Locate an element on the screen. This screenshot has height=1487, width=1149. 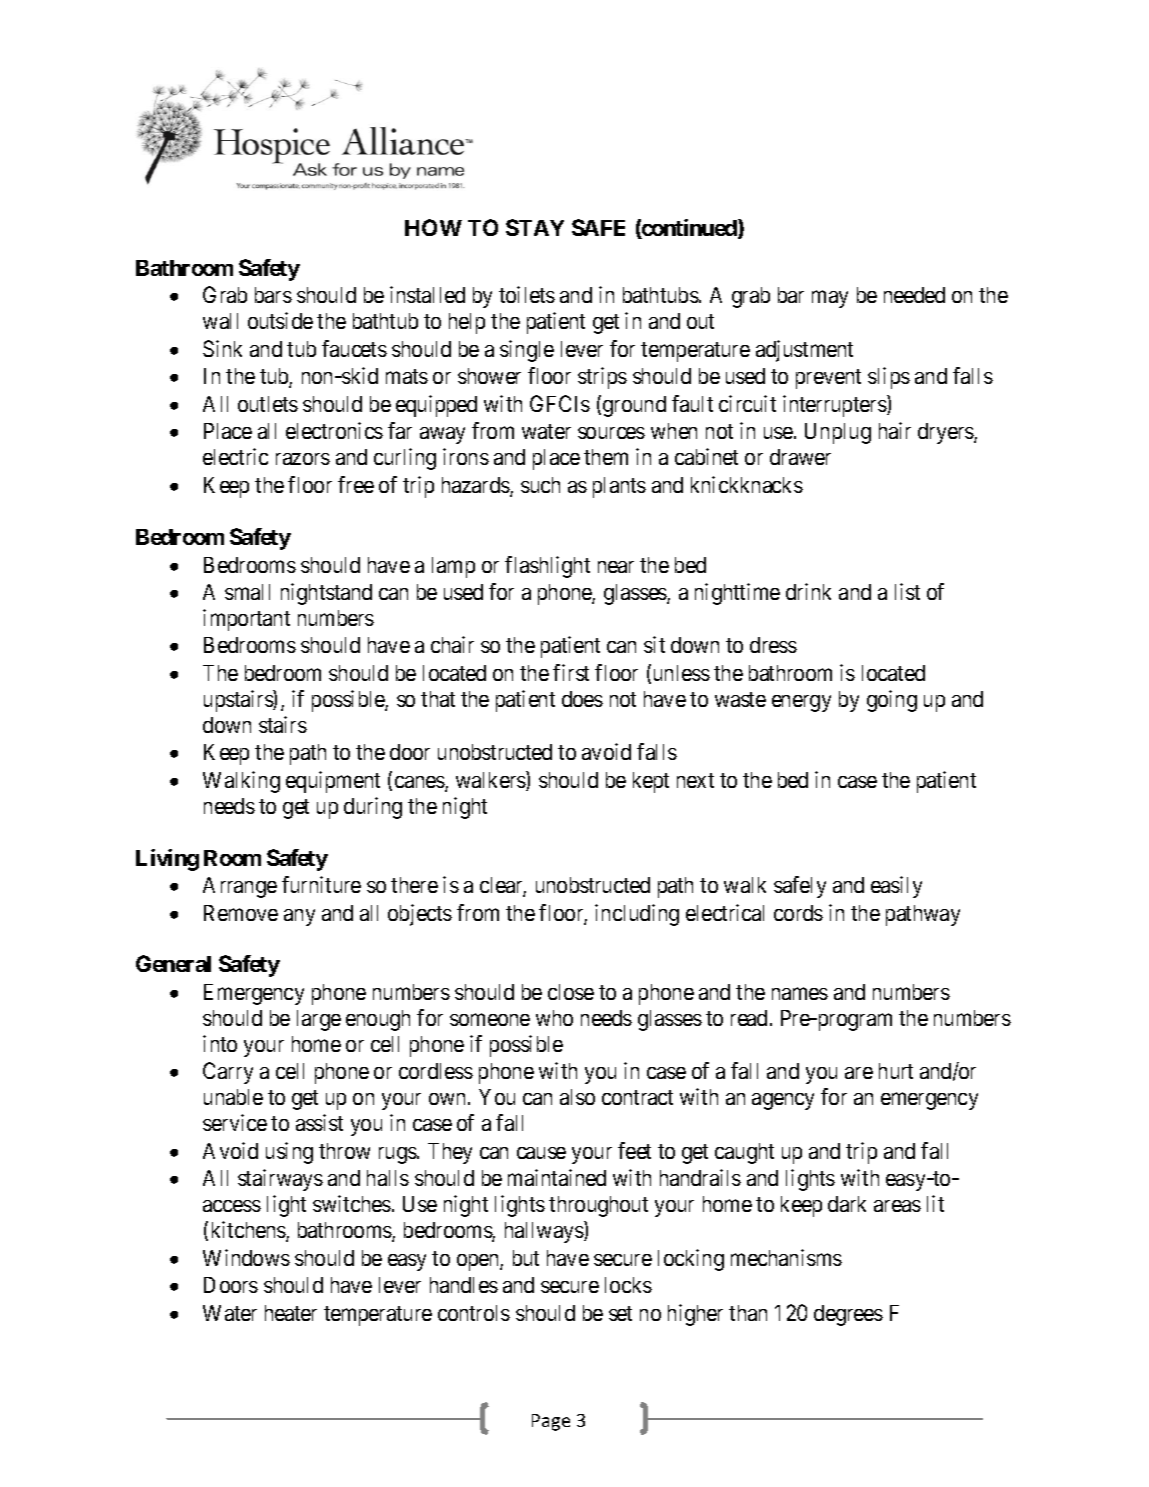
heater is located at coordinates (291, 1313).
